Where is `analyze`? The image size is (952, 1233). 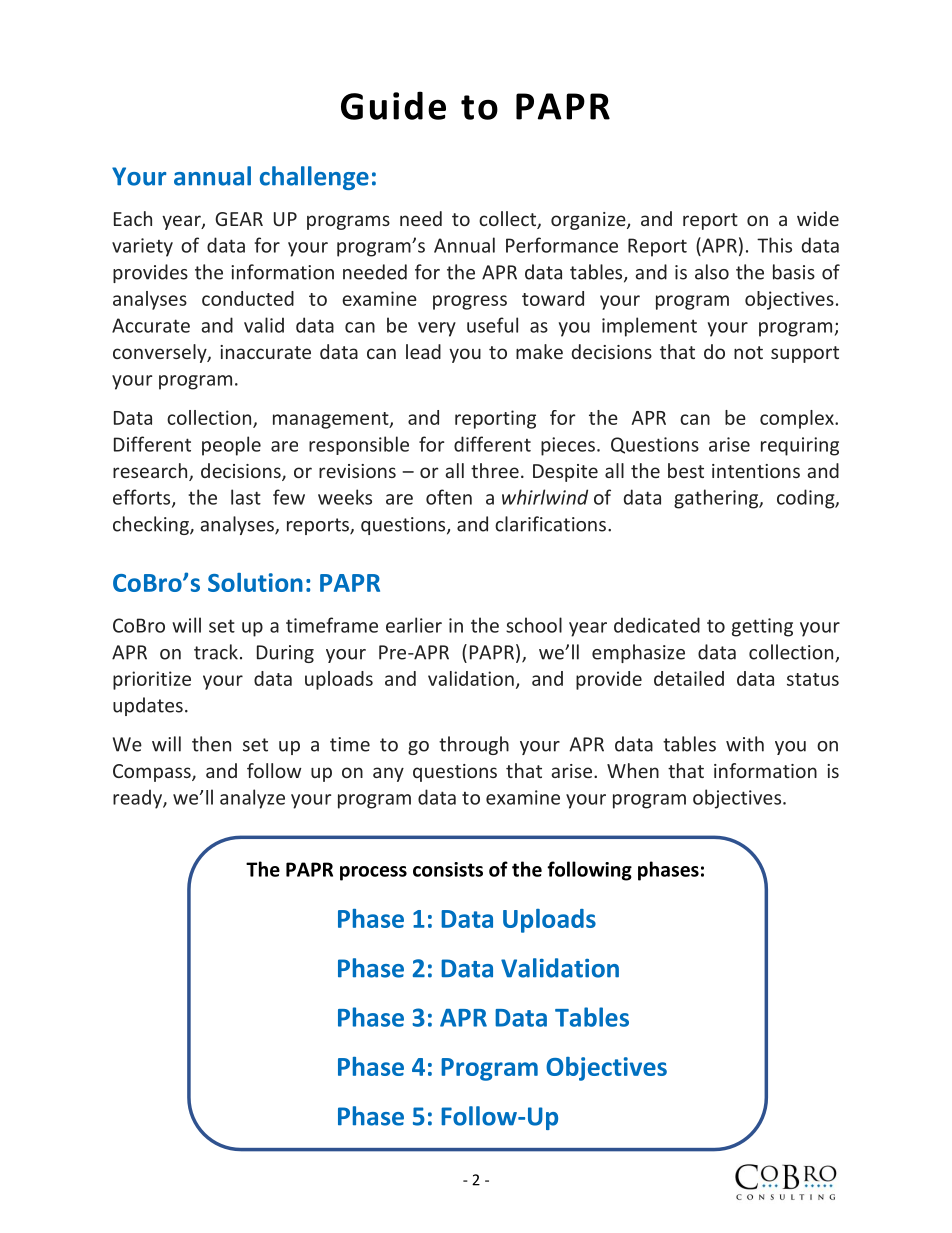 analyze is located at coordinates (252, 799).
